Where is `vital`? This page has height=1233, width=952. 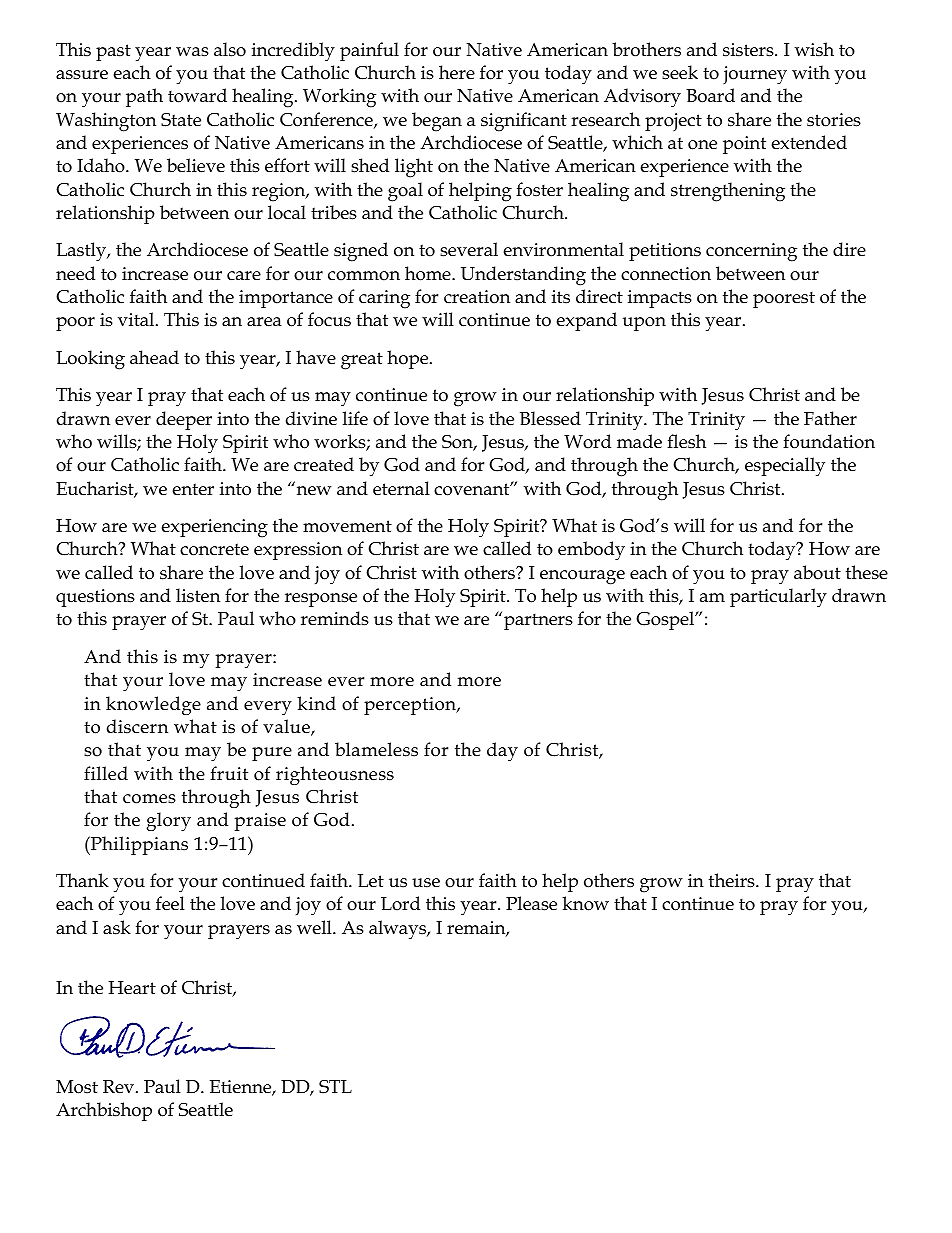 vital is located at coordinates (137, 319).
